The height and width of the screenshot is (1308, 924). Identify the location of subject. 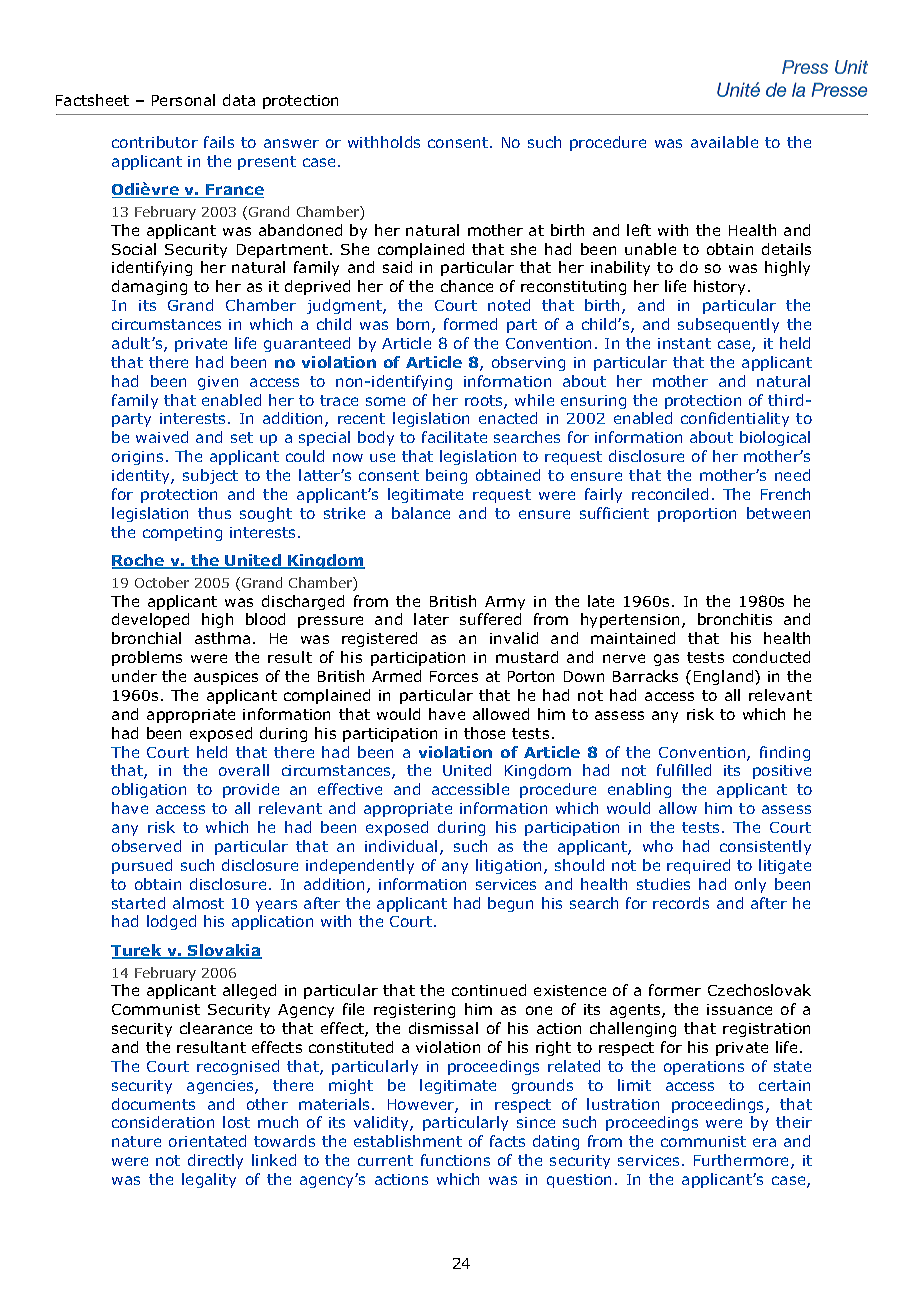
(210, 476).
